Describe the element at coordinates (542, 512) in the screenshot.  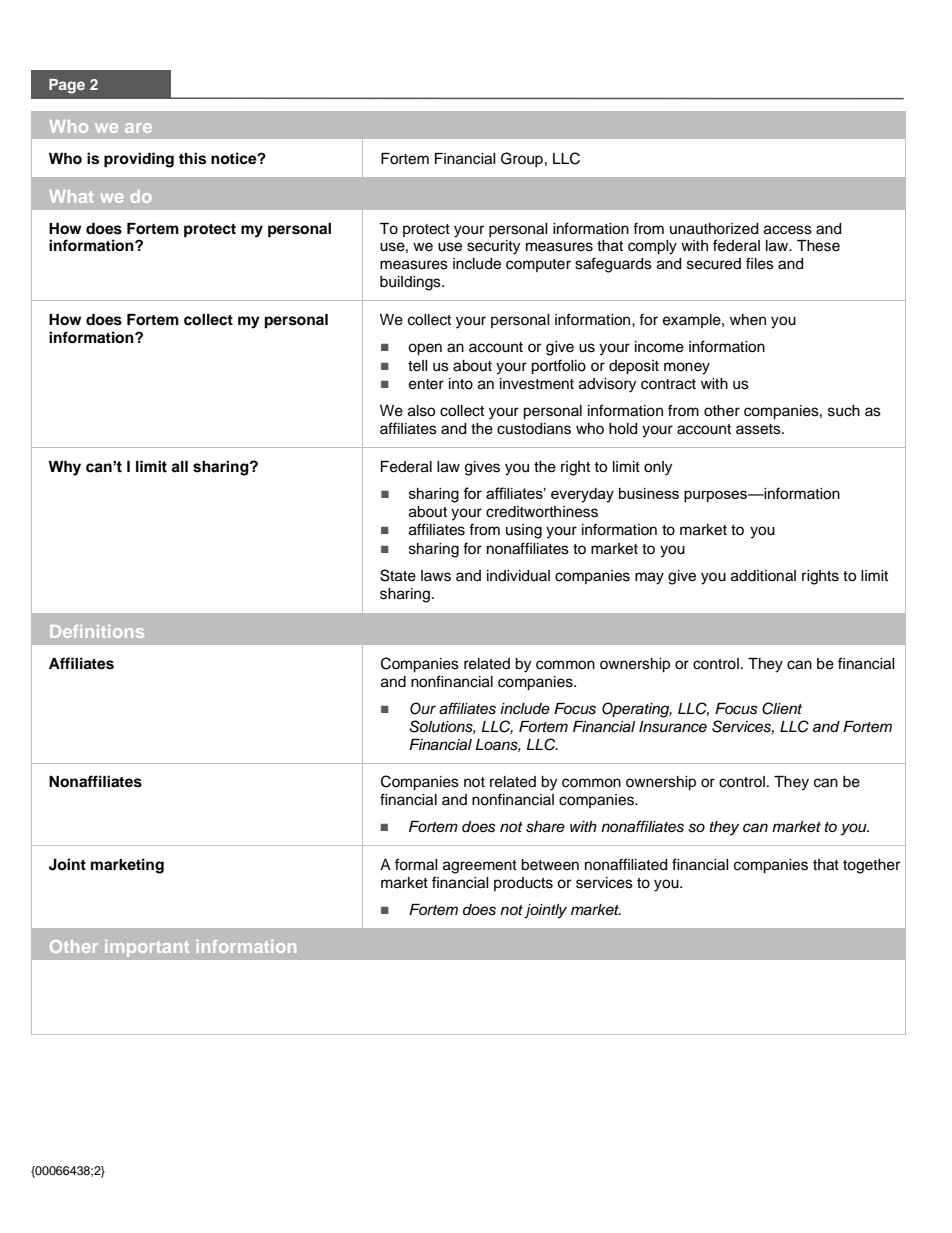
I see `creditworthiness` at that location.
